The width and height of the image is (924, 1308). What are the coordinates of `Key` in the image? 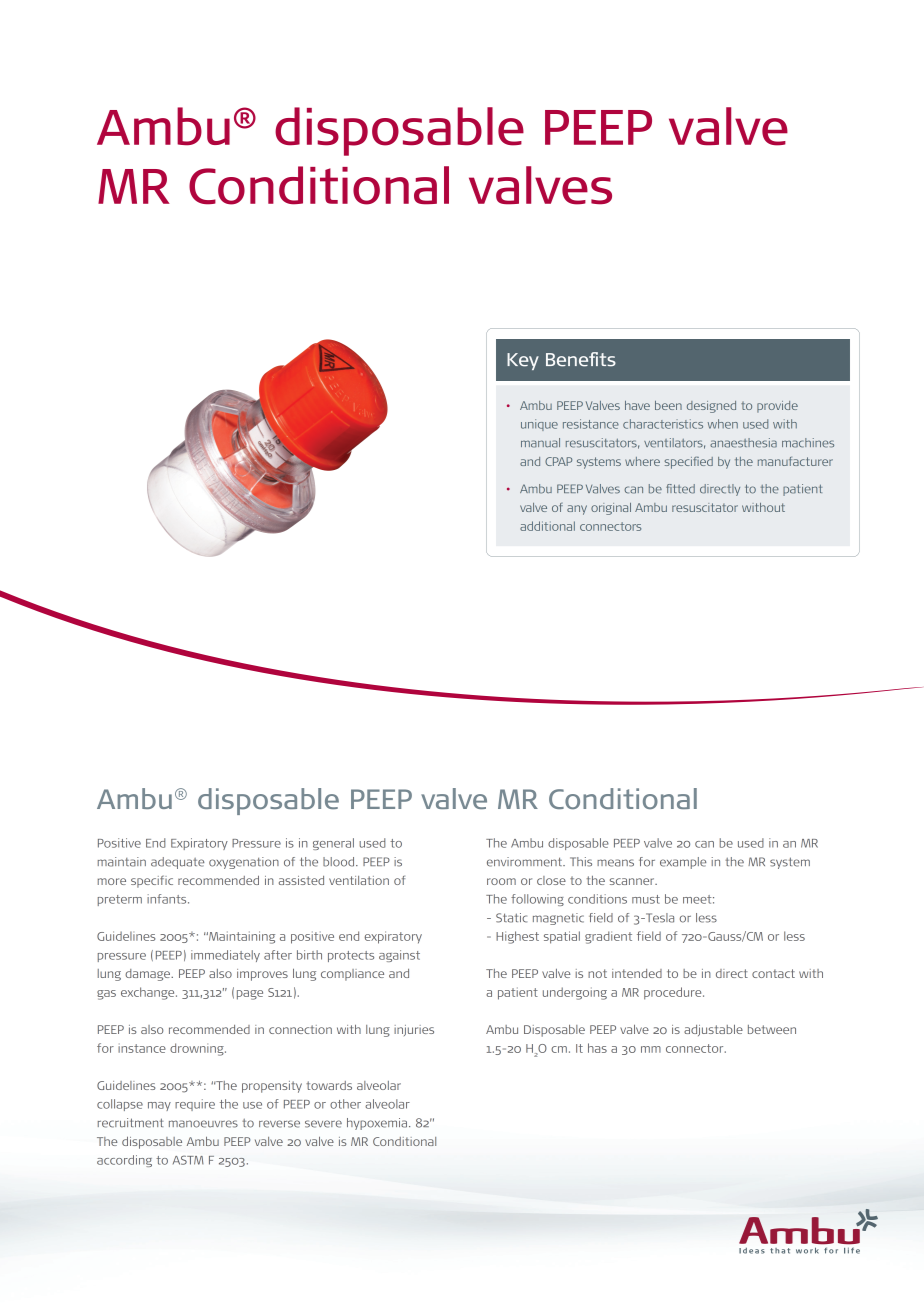 It's located at (523, 361).
